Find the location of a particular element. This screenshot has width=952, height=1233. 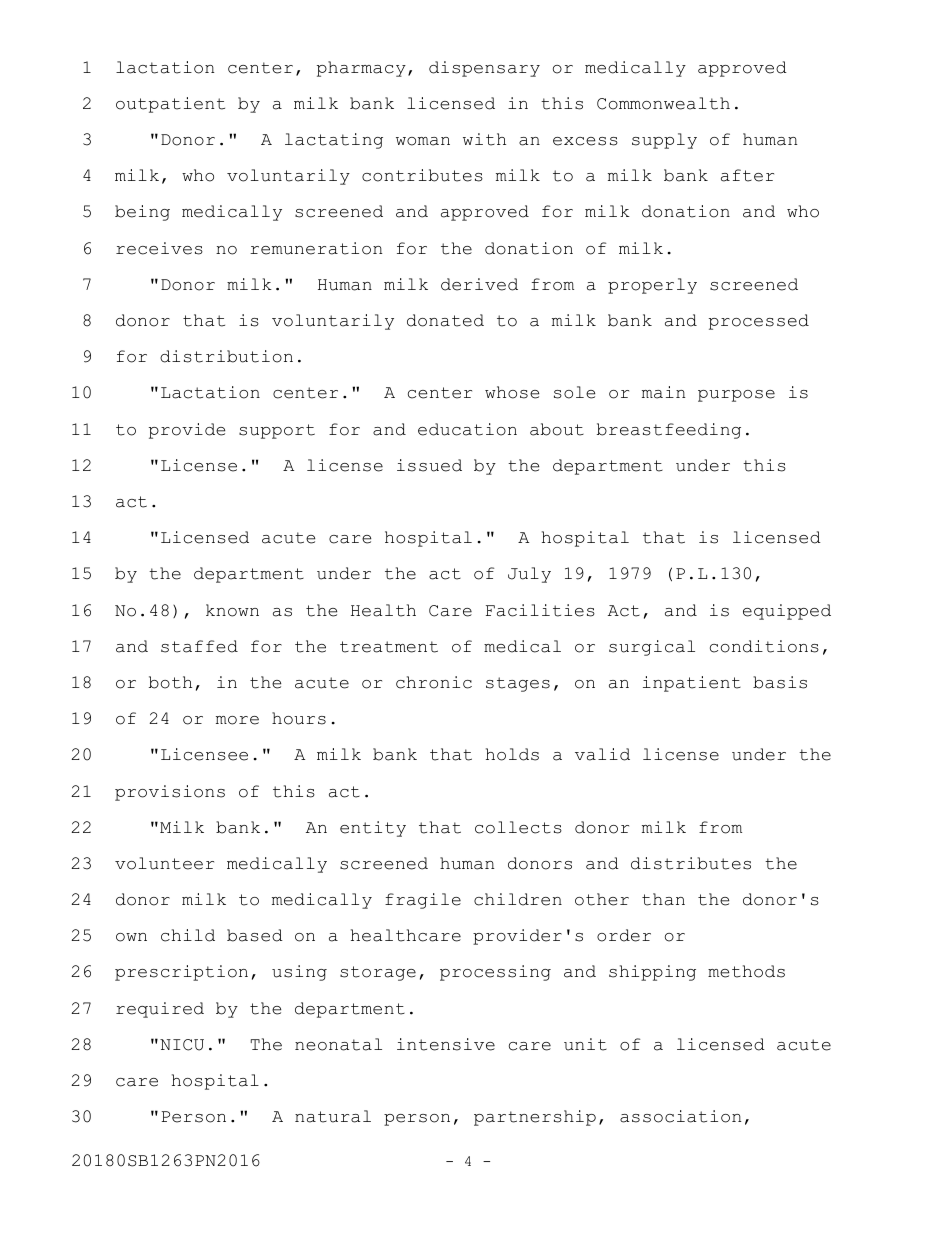

known is located at coordinates (232, 610).
